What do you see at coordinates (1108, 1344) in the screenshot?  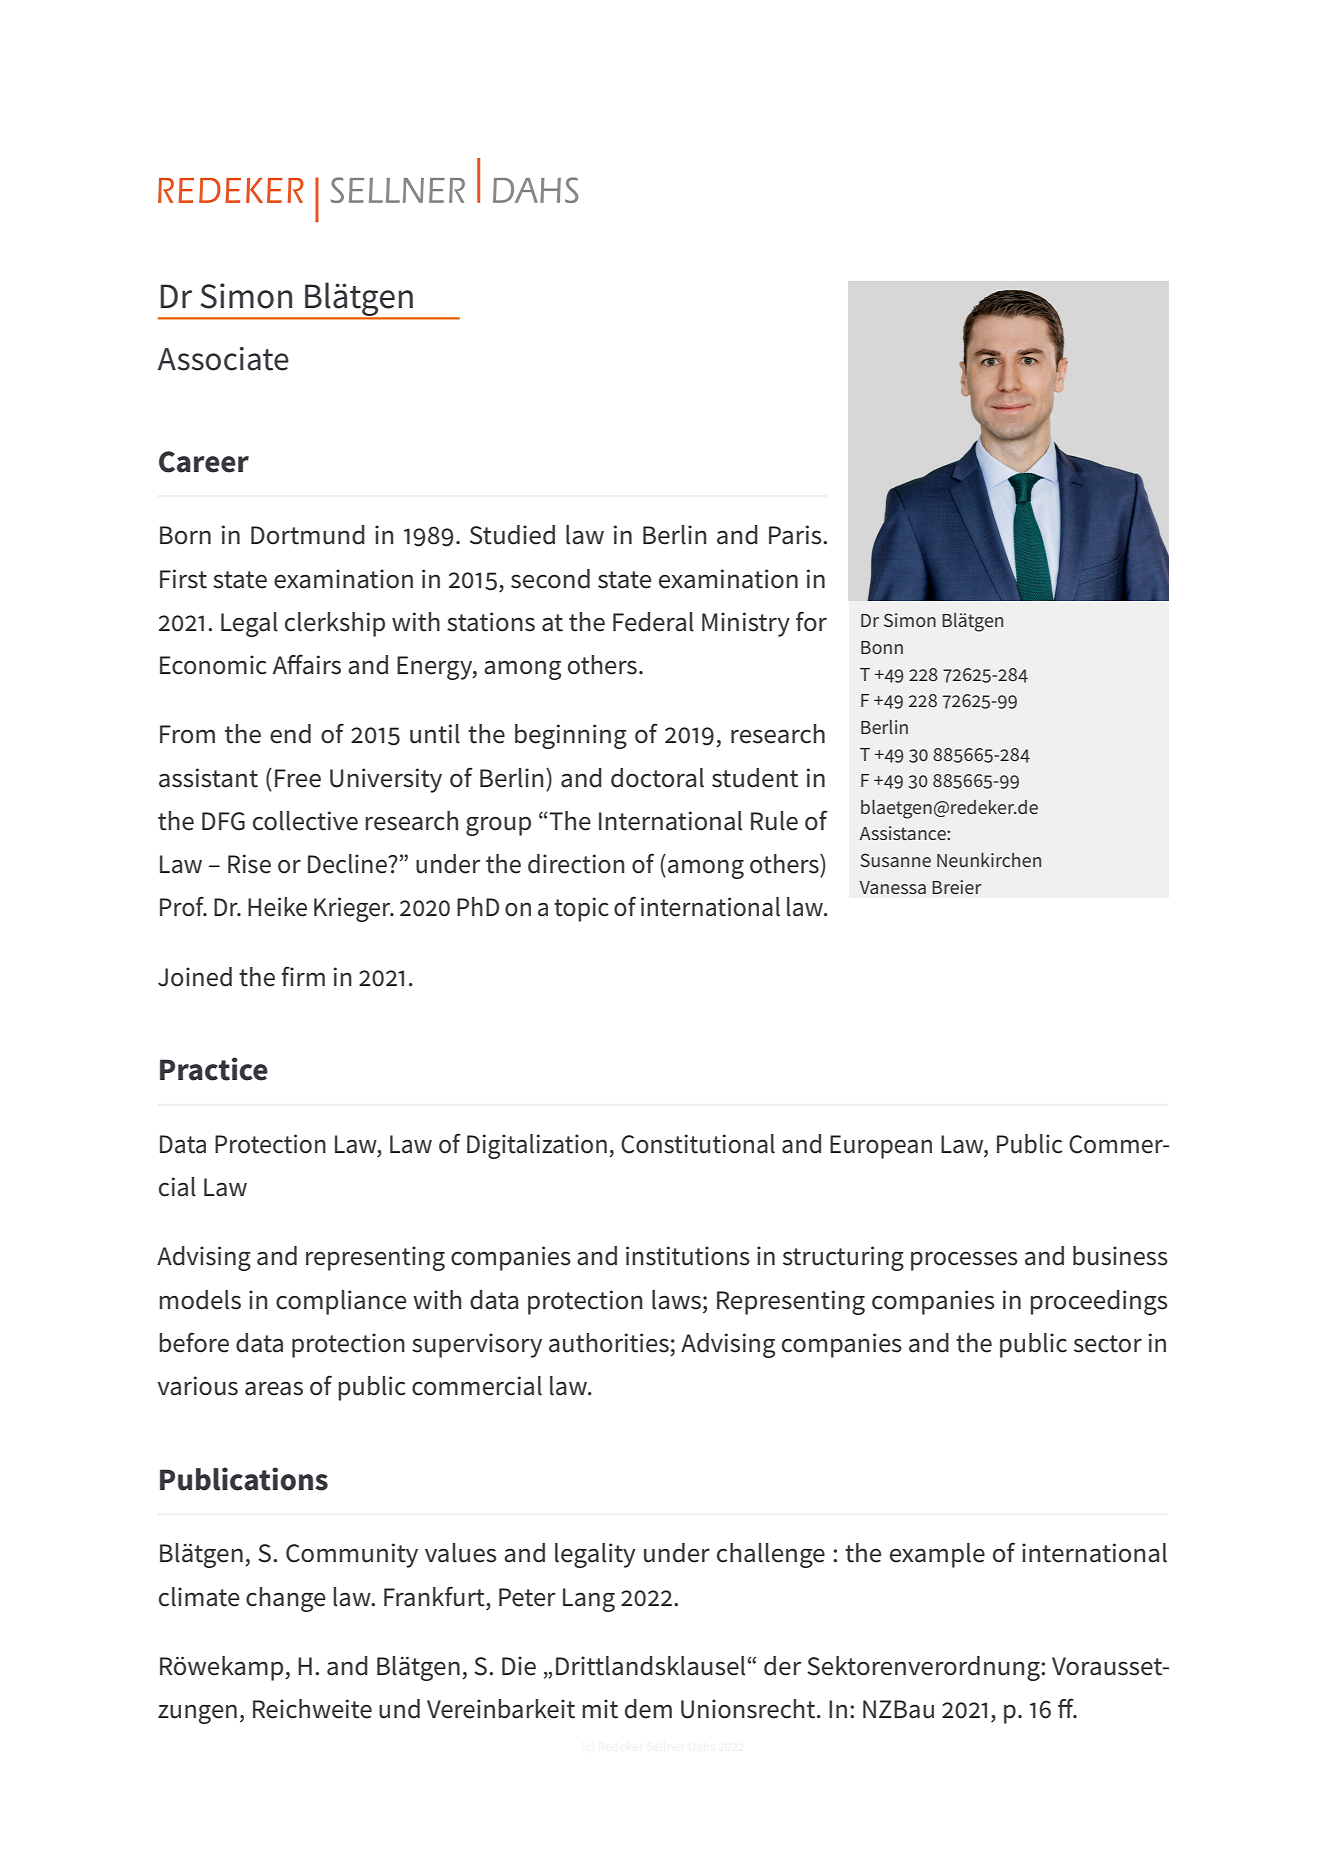 I see `sector` at bounding box center [1108, 1344].
